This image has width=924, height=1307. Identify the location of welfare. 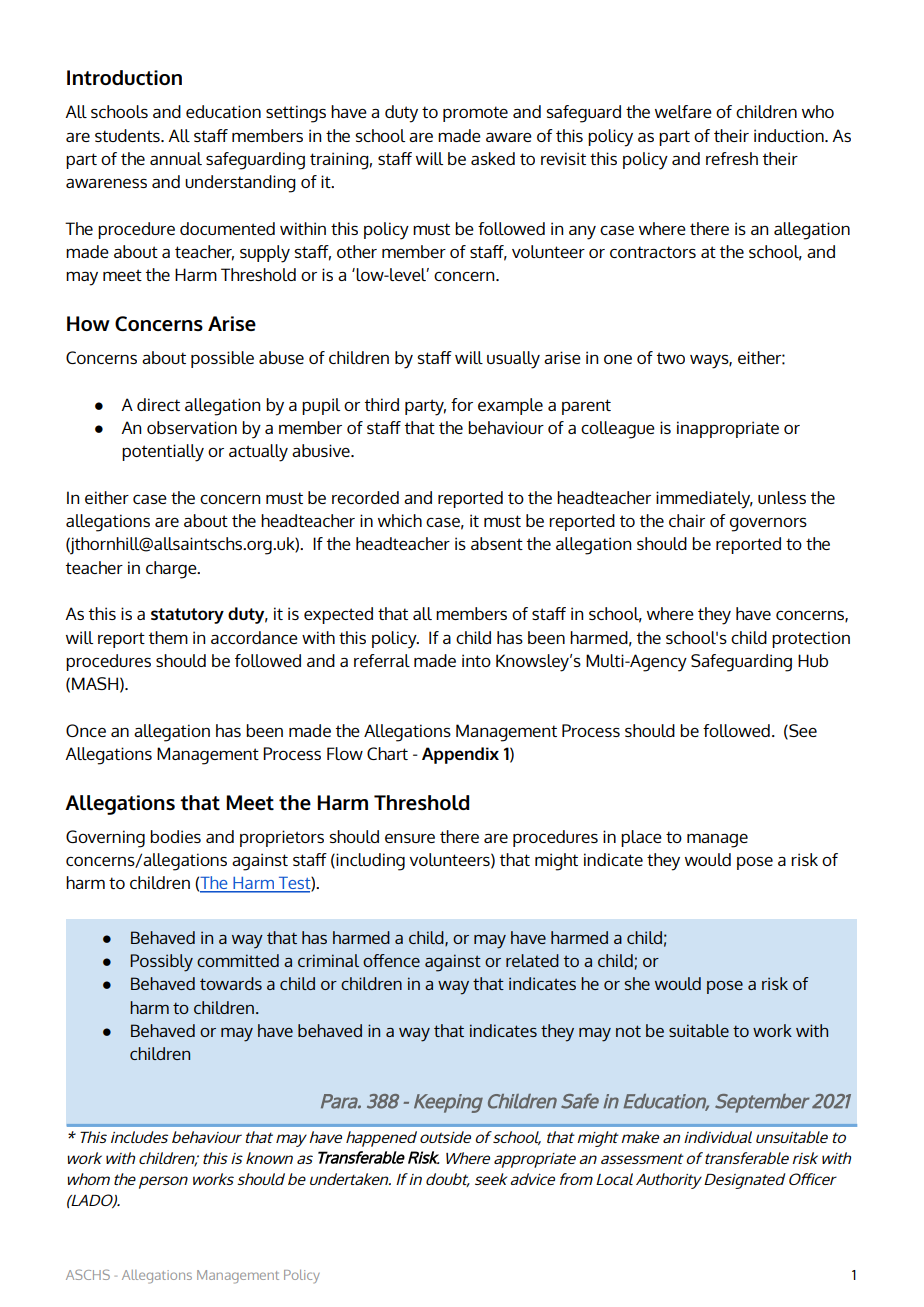
(683, 111).
